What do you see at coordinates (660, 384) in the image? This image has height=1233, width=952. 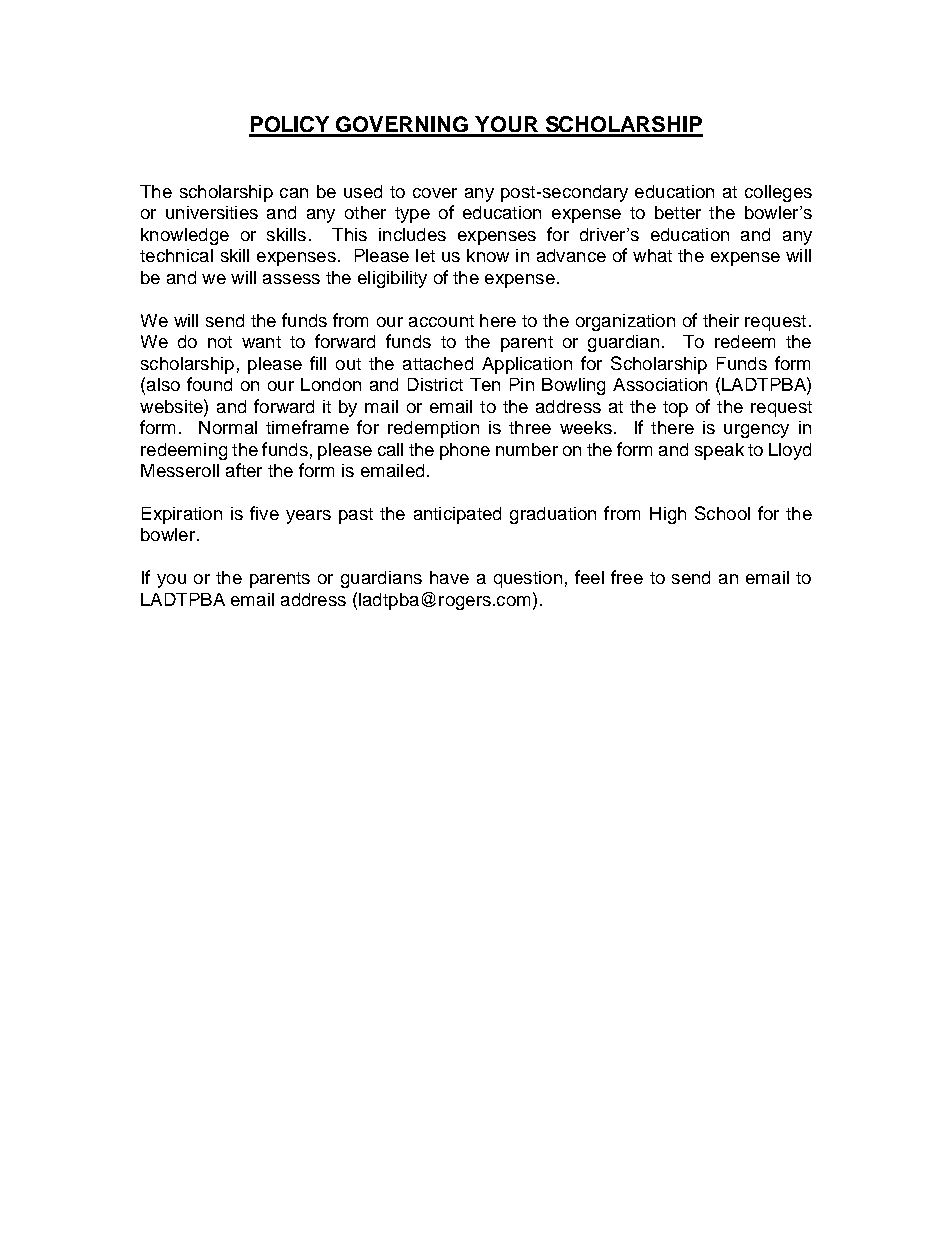 I see `Association` at bounding box center [660, 384].
